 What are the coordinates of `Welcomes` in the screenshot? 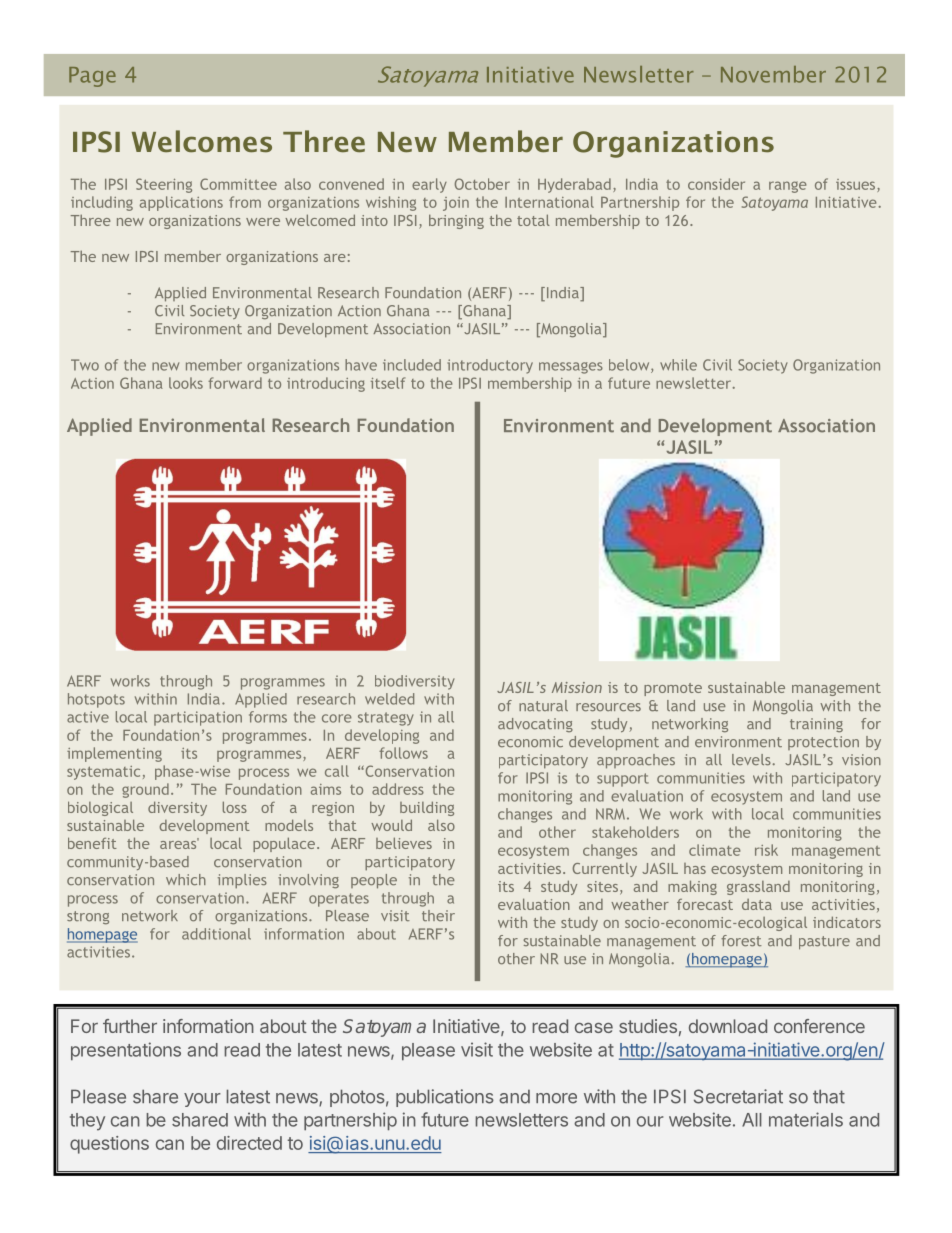 It's located at (202, 141).
